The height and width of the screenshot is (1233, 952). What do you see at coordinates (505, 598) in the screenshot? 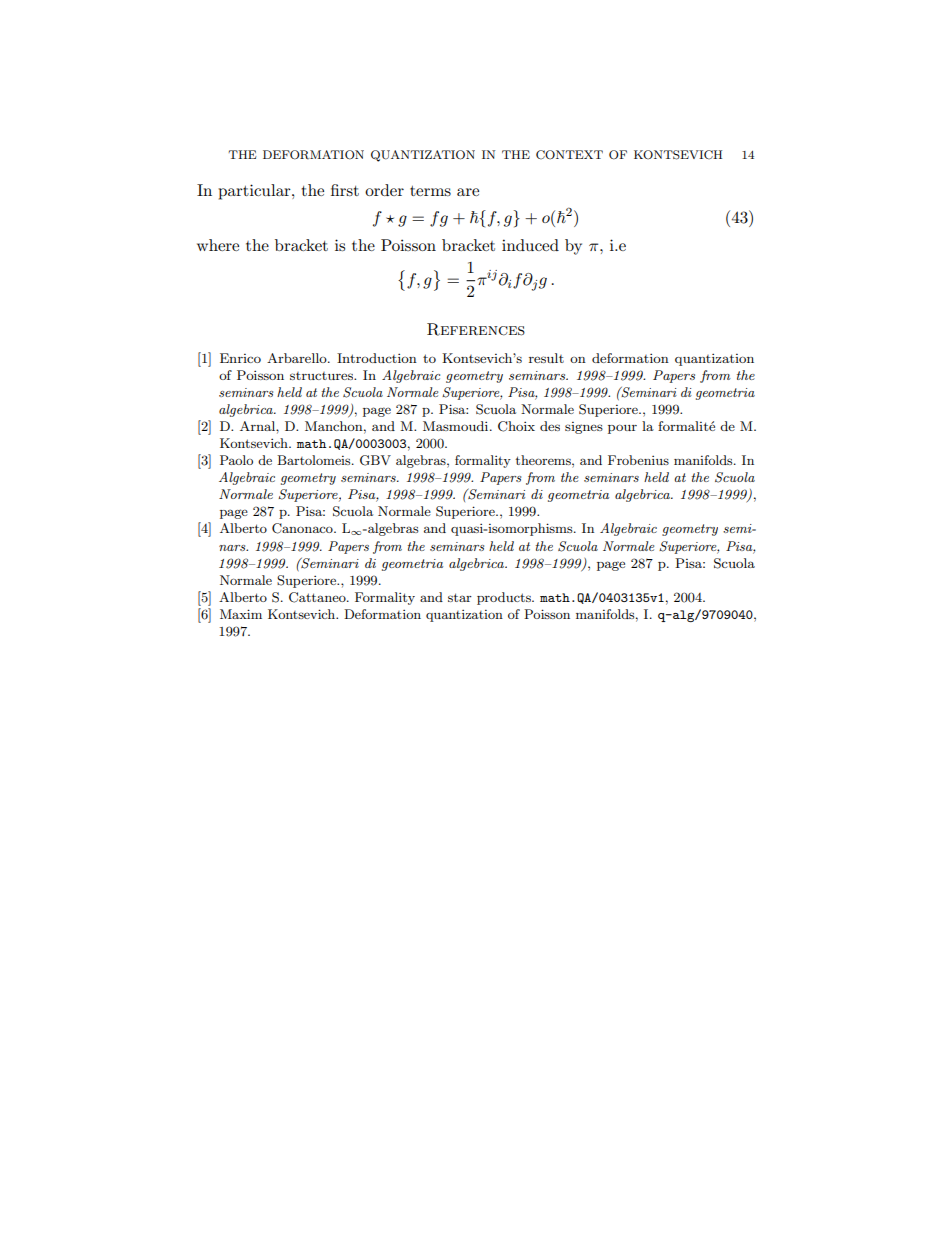
I see `products` at bounding box center [505, 598].
